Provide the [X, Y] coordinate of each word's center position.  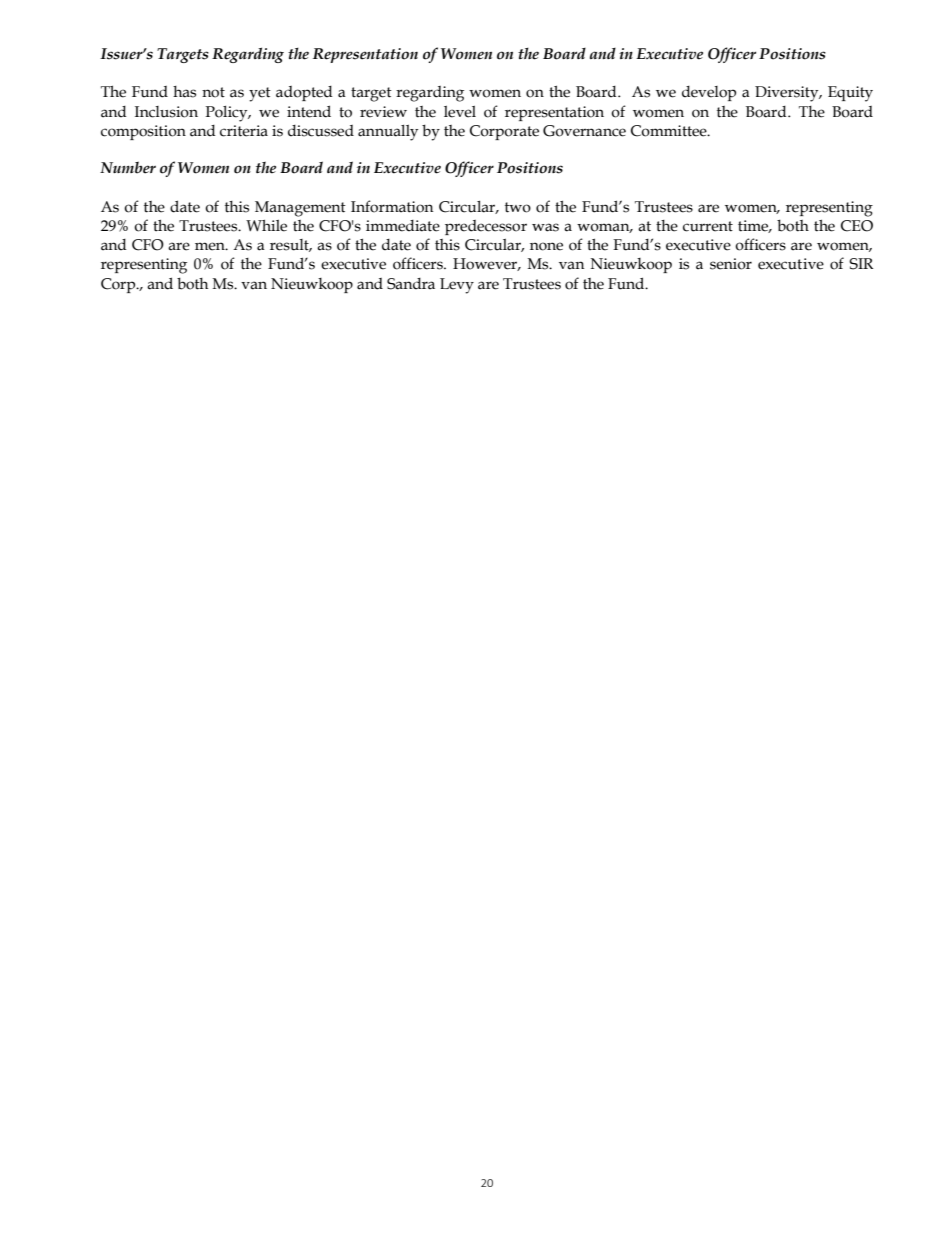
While [266, 226]
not [213, 92]
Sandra [411, 284]
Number [128, 167]
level [460, 112]
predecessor [486, 227]
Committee [670, 131]
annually [388, 133]
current [708, 226]
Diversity [788, 94]
